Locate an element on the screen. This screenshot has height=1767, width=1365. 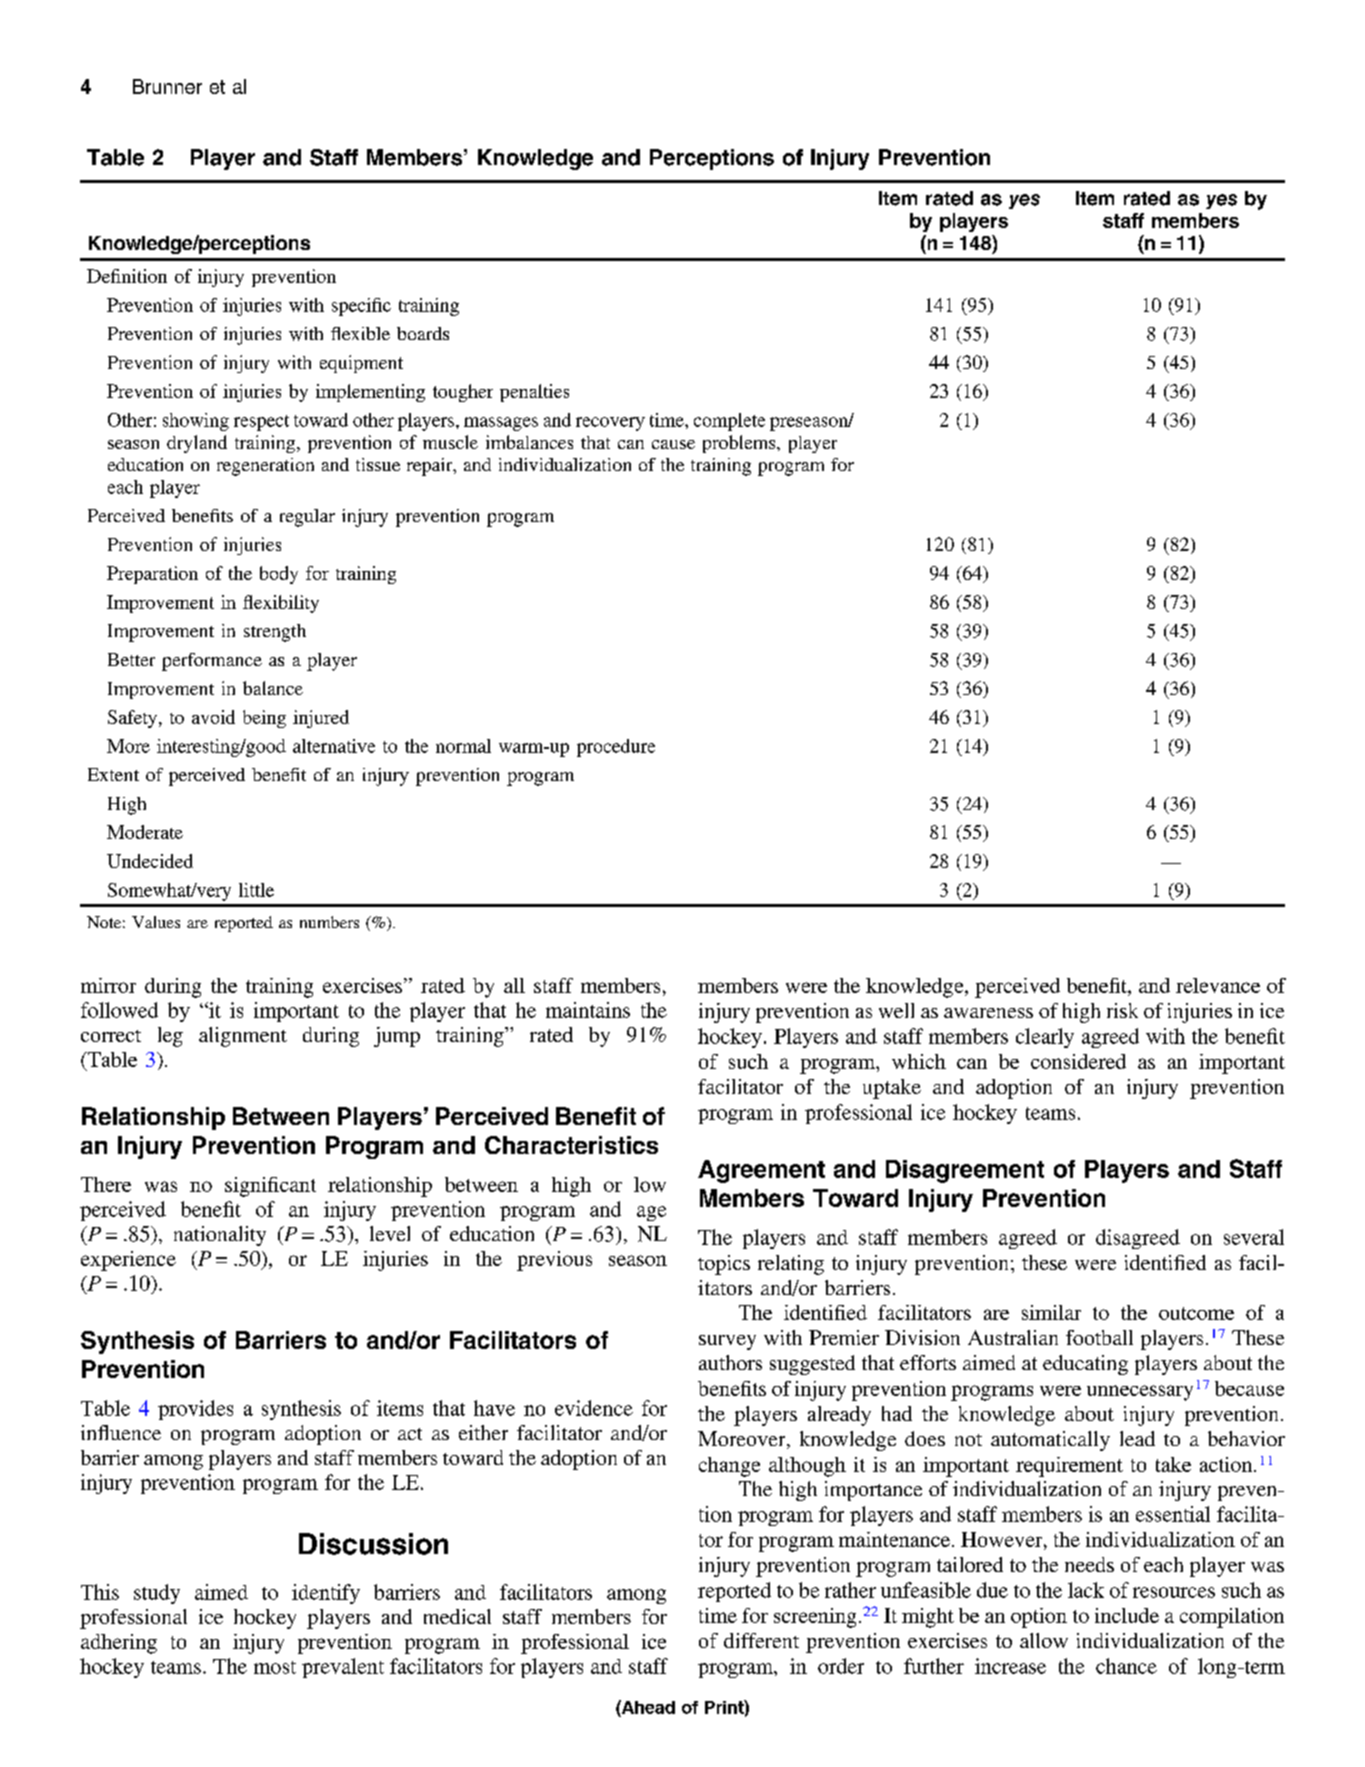
relevance is located at coordinates (1218, 985).
